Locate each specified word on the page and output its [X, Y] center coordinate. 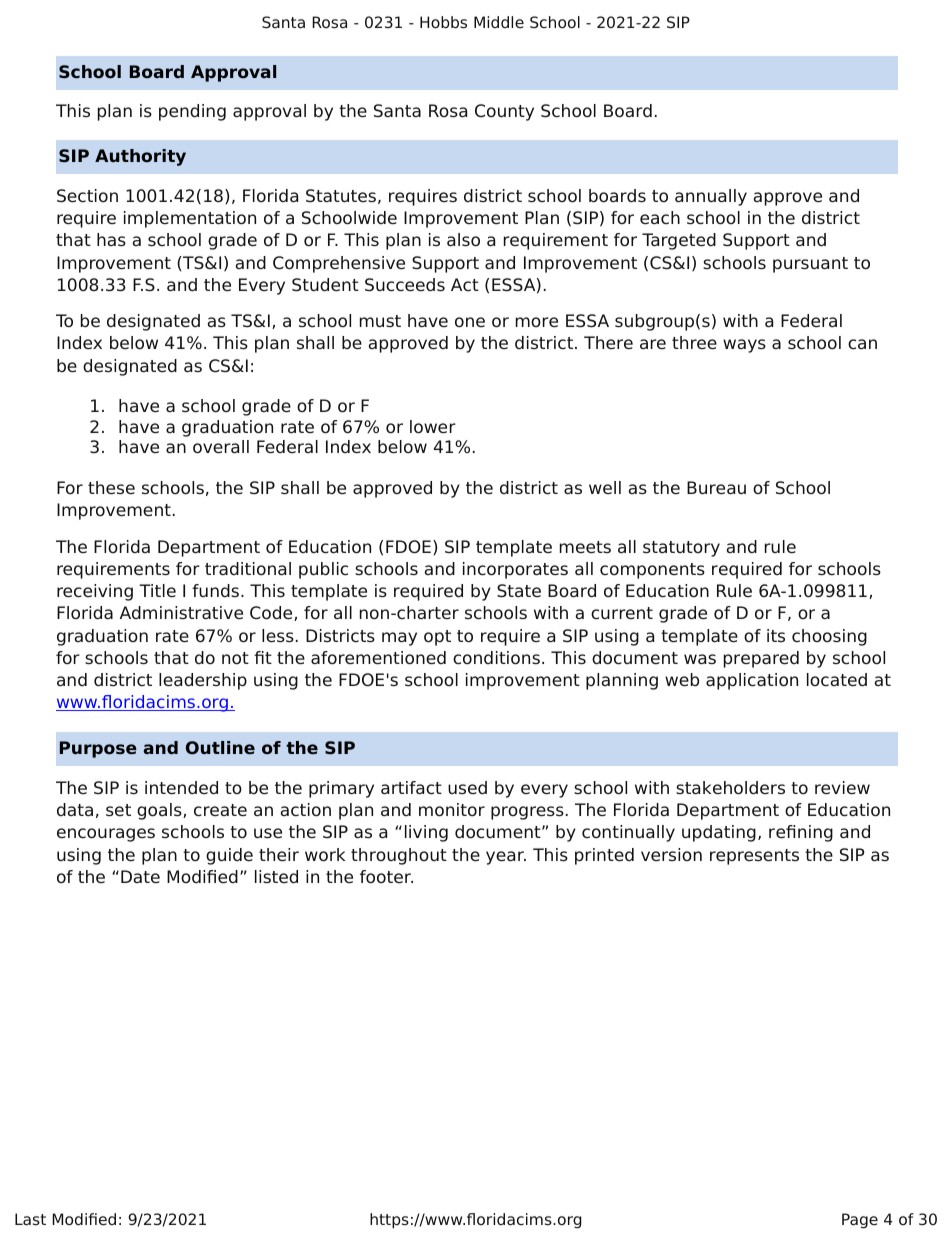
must [380, 321]
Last [30, 1219]
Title [157, 591]
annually [711, 197]
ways [744, 346]
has [111, 240]
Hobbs [443, 22]
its [776, 635]
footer [386, 877]
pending [192, 112]
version [671, 855]
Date [140, 877]
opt [437, 638]
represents [754, 857]
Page [860, 1221]
